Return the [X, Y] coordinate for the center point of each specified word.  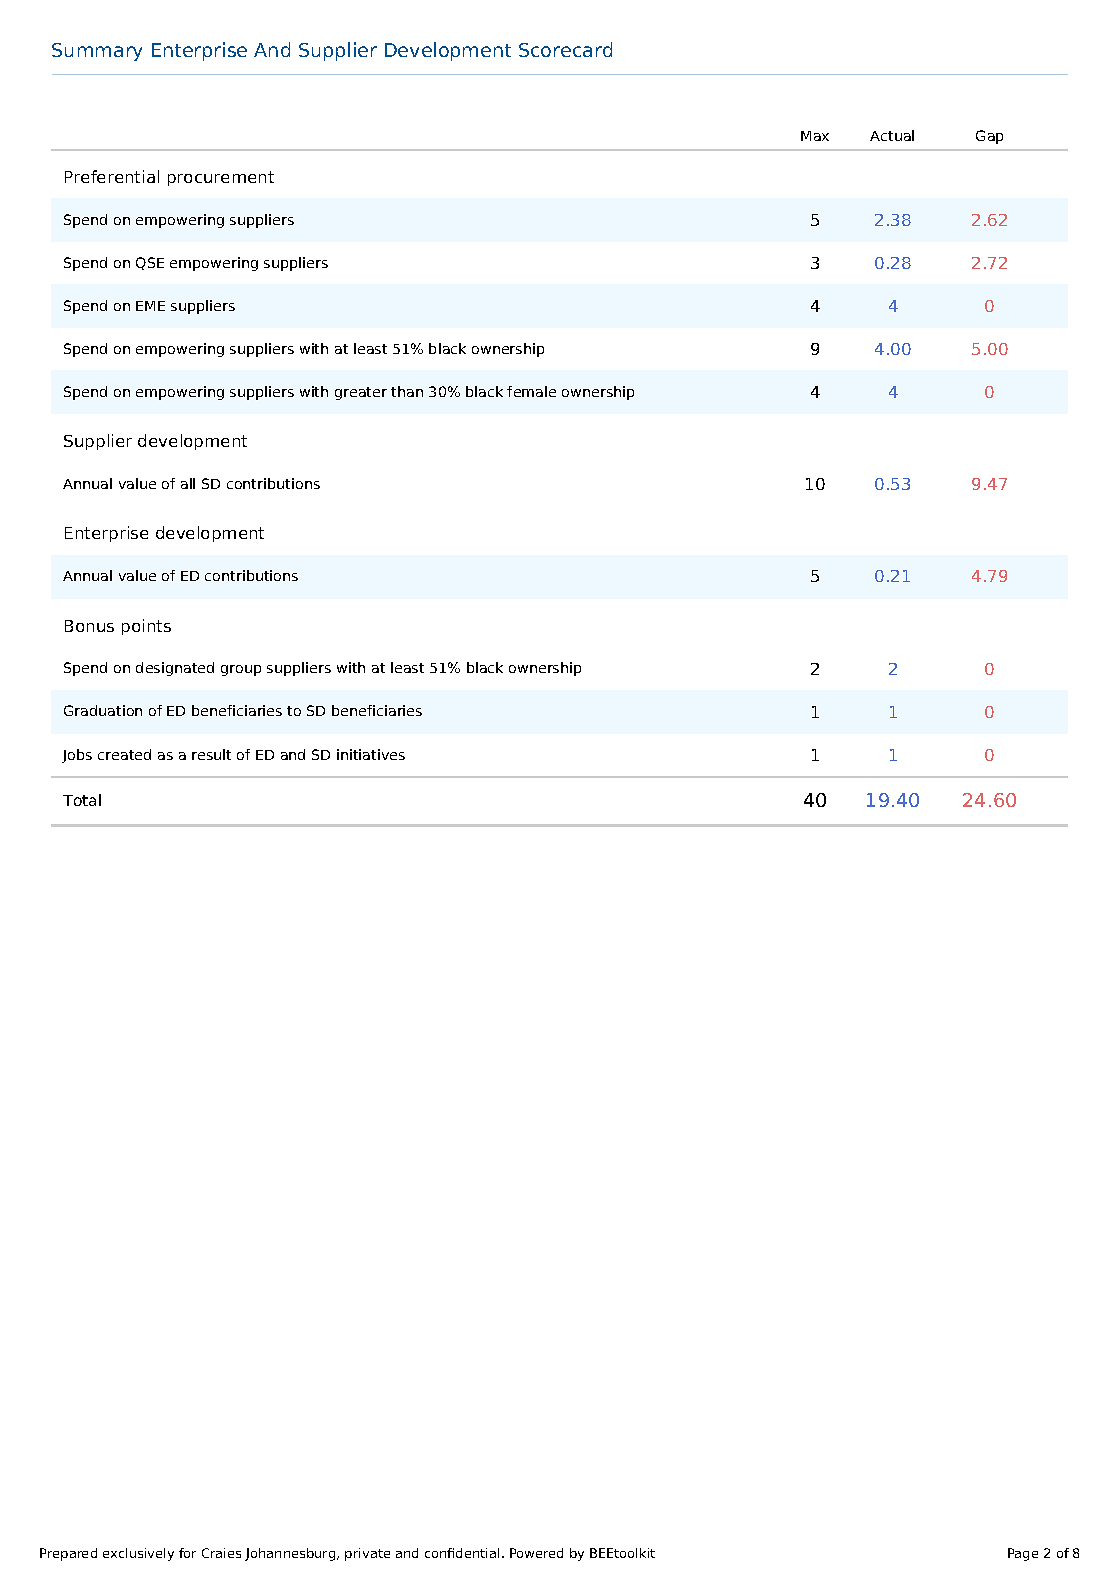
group [241, 670]
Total [82, 800]
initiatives [371, 754]
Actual [892, 135]
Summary [97, 52]
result [211, 754]
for [187, 1553]
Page [1023, 1554]
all [188, 483]
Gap [989, 137]
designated [175, 669]
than [407, 391]
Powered [536, 1553]
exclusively [138, 1554]
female [531, 391]
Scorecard [565, 49]
